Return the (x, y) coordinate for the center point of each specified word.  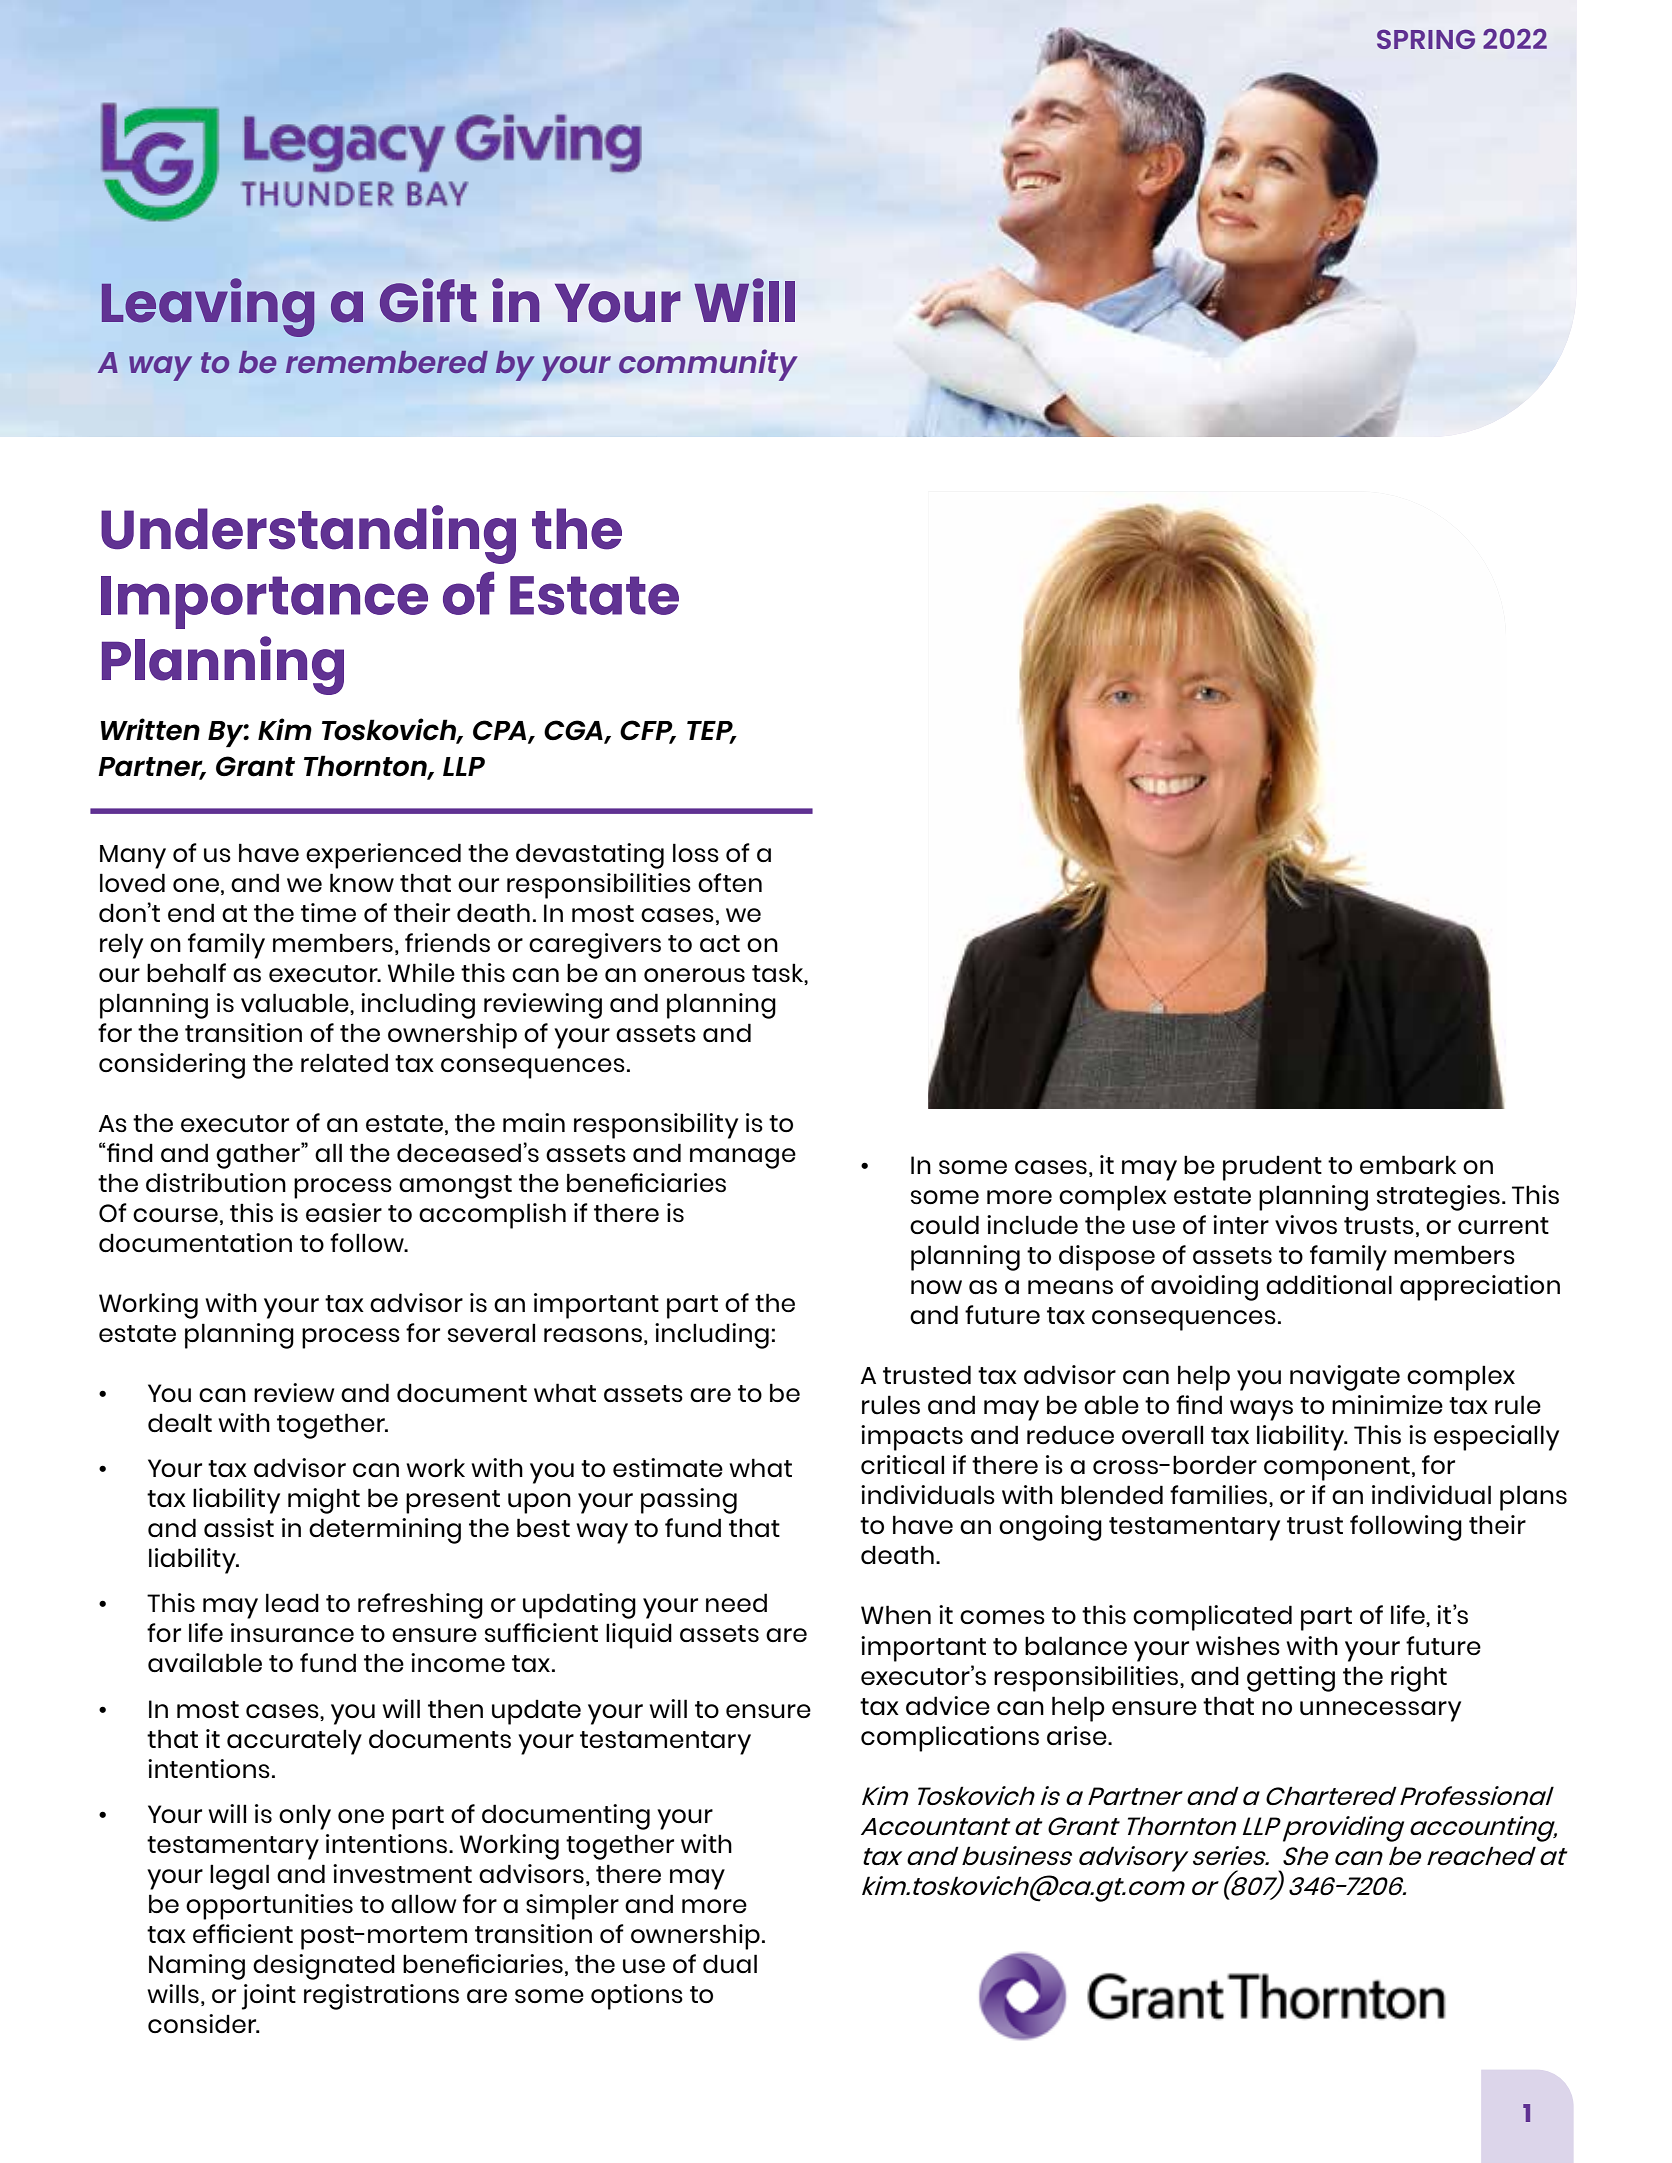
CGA (574, 731)
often (730, 882)
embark (1408, 1164)
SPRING (1426, 39)
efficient (243, 1933)
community (708, 365)
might (324, 1501)
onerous (694, 975)
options (637, 1997)
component (1337, 1469)
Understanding (308, 534)
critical (902, 1464)
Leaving (208, 307)
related (344, 1062)
